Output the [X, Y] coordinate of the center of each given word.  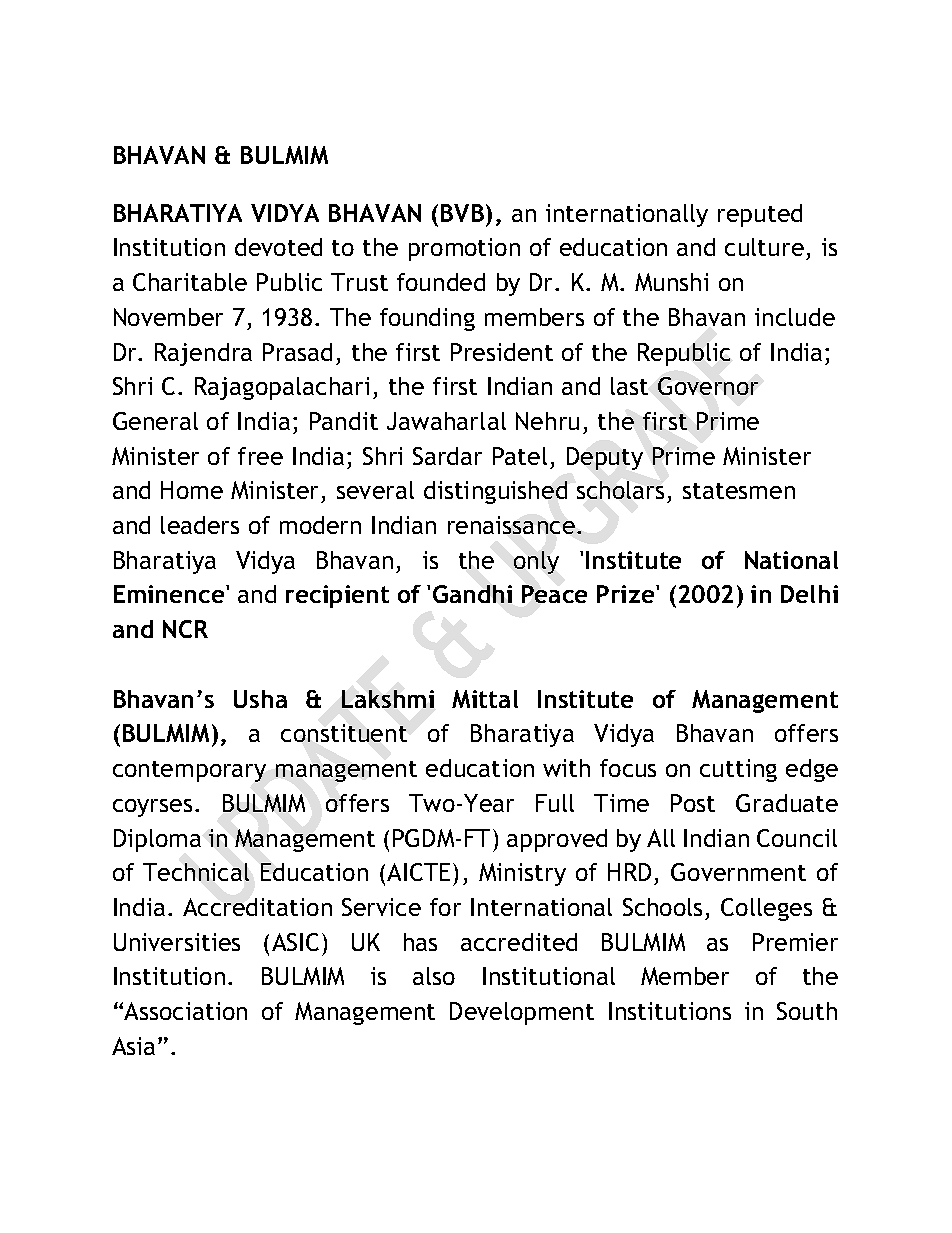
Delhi [809, 594]
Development [522, 1013]
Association [185, 1011]
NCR [185, 629]
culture [766, 249]
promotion [464, 249]
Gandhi [472, 594]
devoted [278, 247]
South [807, 1011]
